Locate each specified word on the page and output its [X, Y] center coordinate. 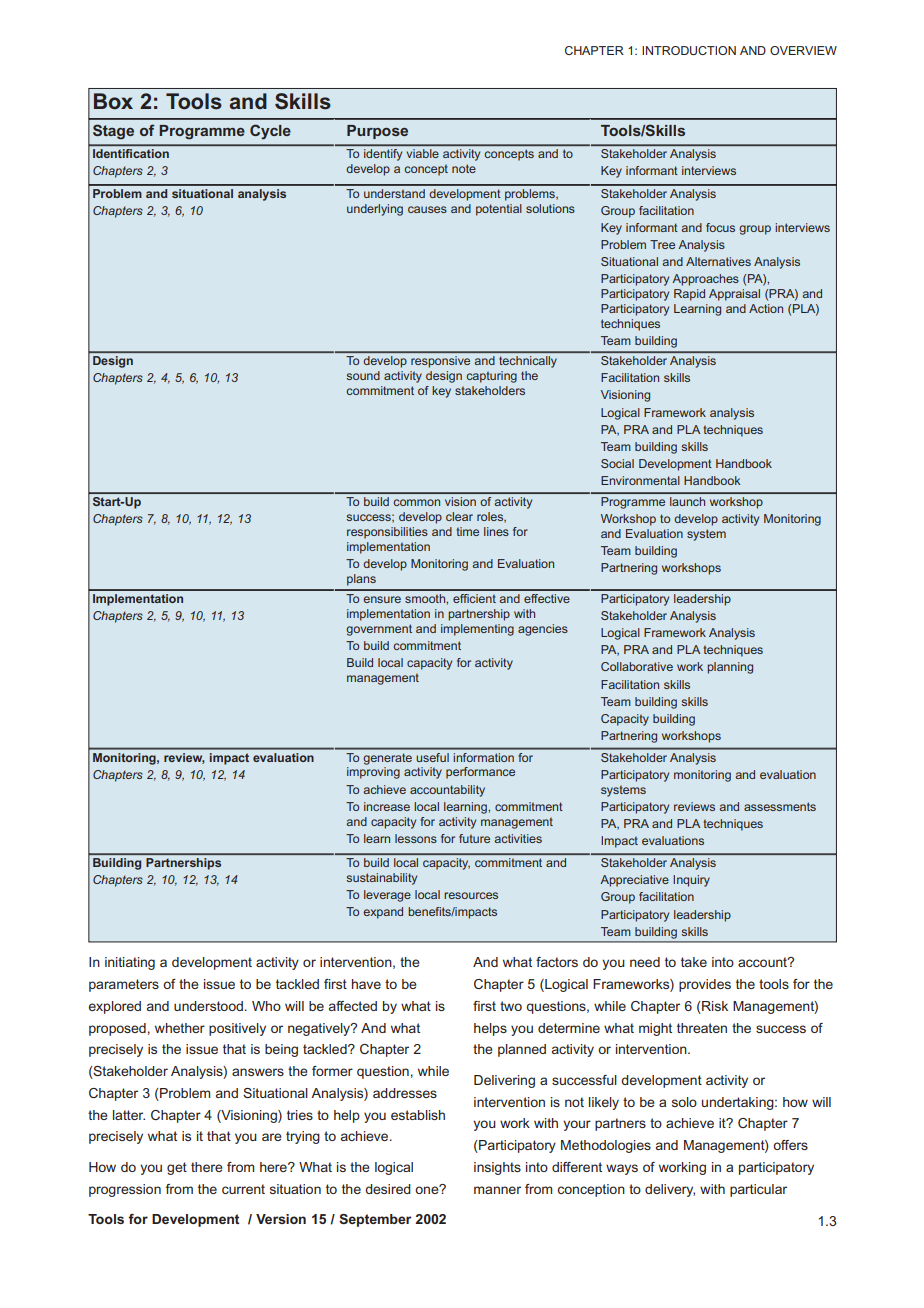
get [177, 1168]
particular [758, 1190]
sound [363, 375]
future [474, 838]
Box [113, 101]
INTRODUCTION [689, 50]
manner [497, 1190]
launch [687, 501]
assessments [780, 806]
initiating [130, 963]
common [416, 502]
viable [423, 153]
